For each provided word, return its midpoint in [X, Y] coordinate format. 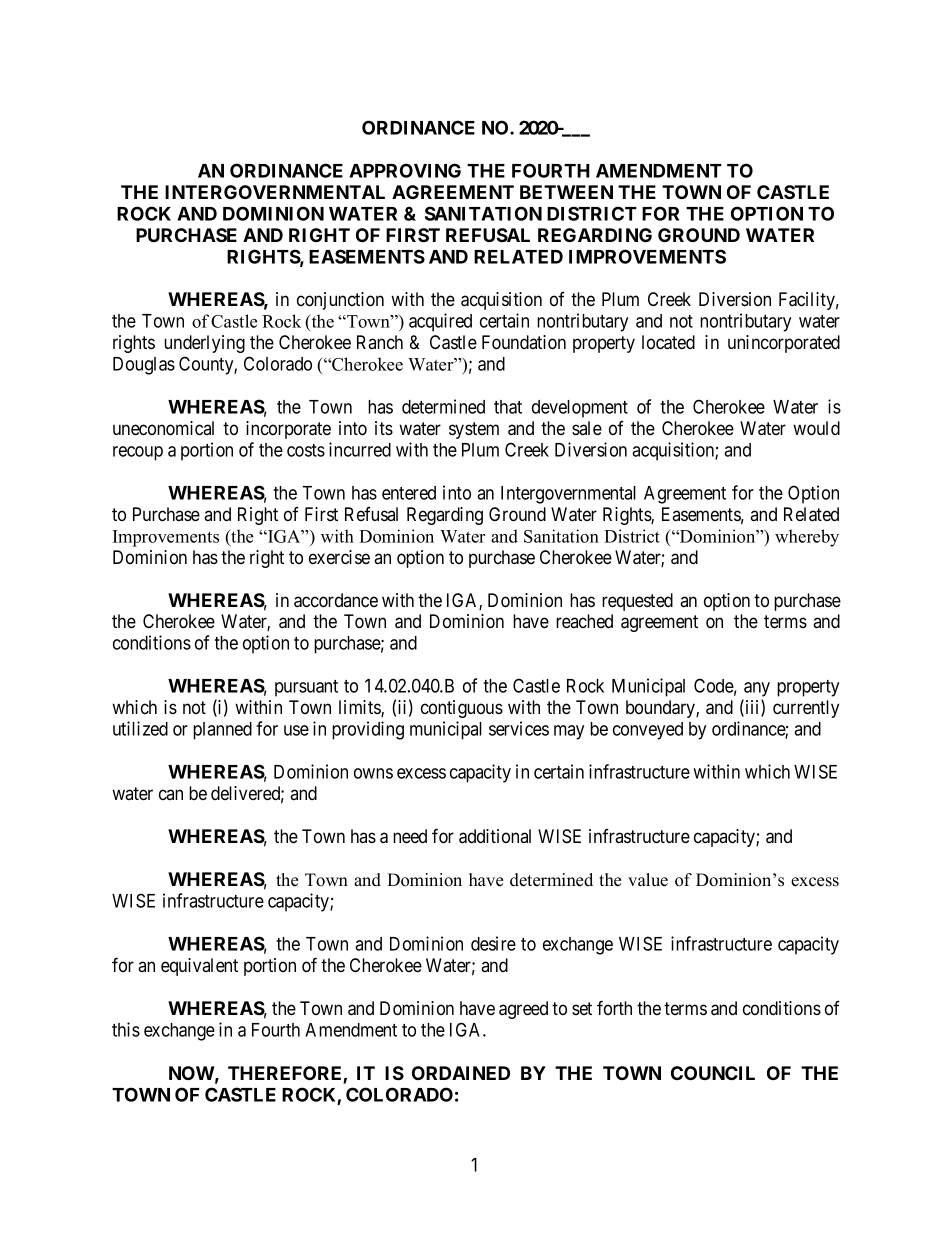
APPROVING [405, 170]
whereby [807, 538]
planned [222, 731]
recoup [138, 453]
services [519, 728]
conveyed [648, 731]
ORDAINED [461, 1073]
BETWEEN [566, 192]
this [126, 1029]
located [668, 342]
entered [409, 493]
